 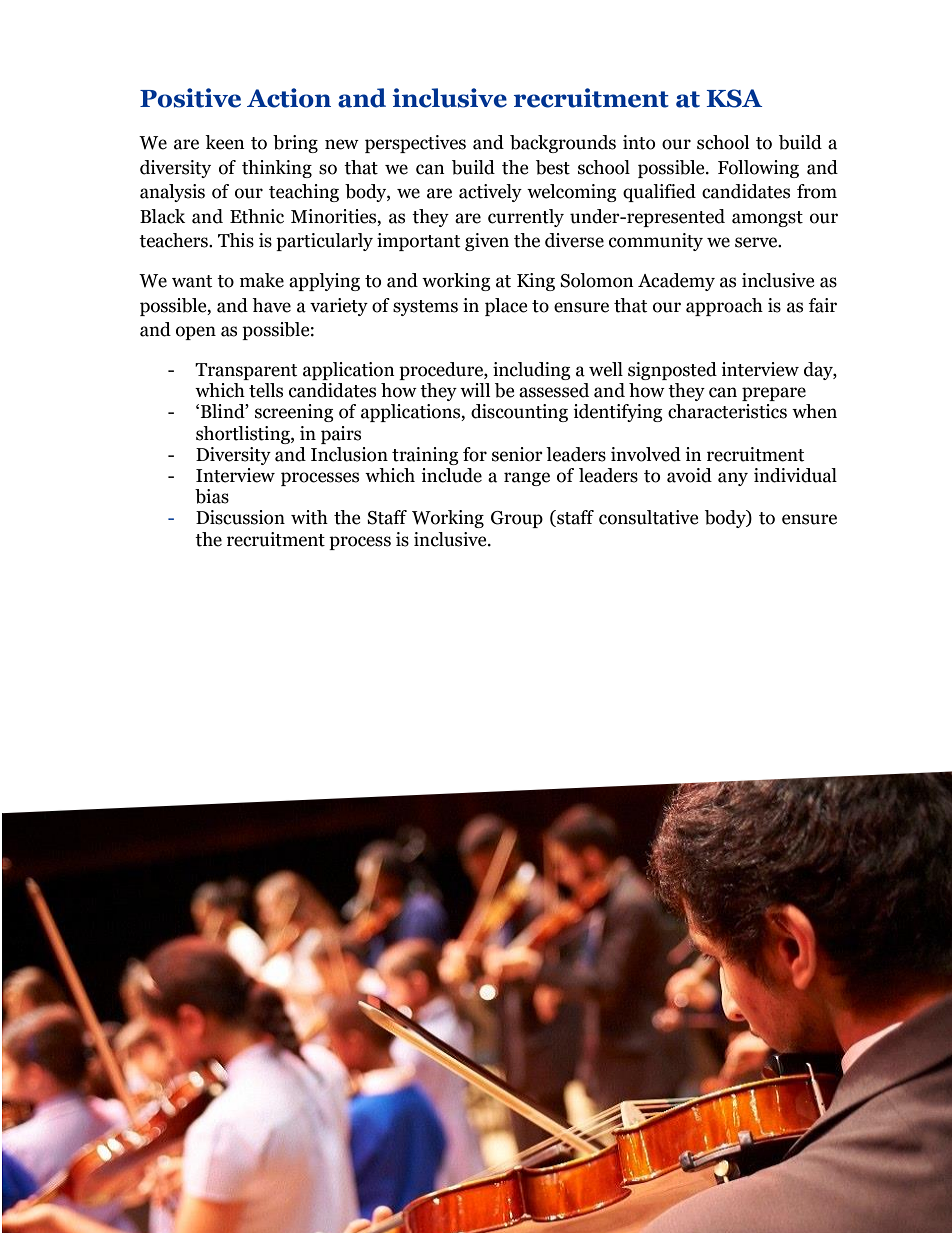 What do you see at coordinates (734, 98) in the screenshot?
I see `KSA` at bounding box center [734, 98].
